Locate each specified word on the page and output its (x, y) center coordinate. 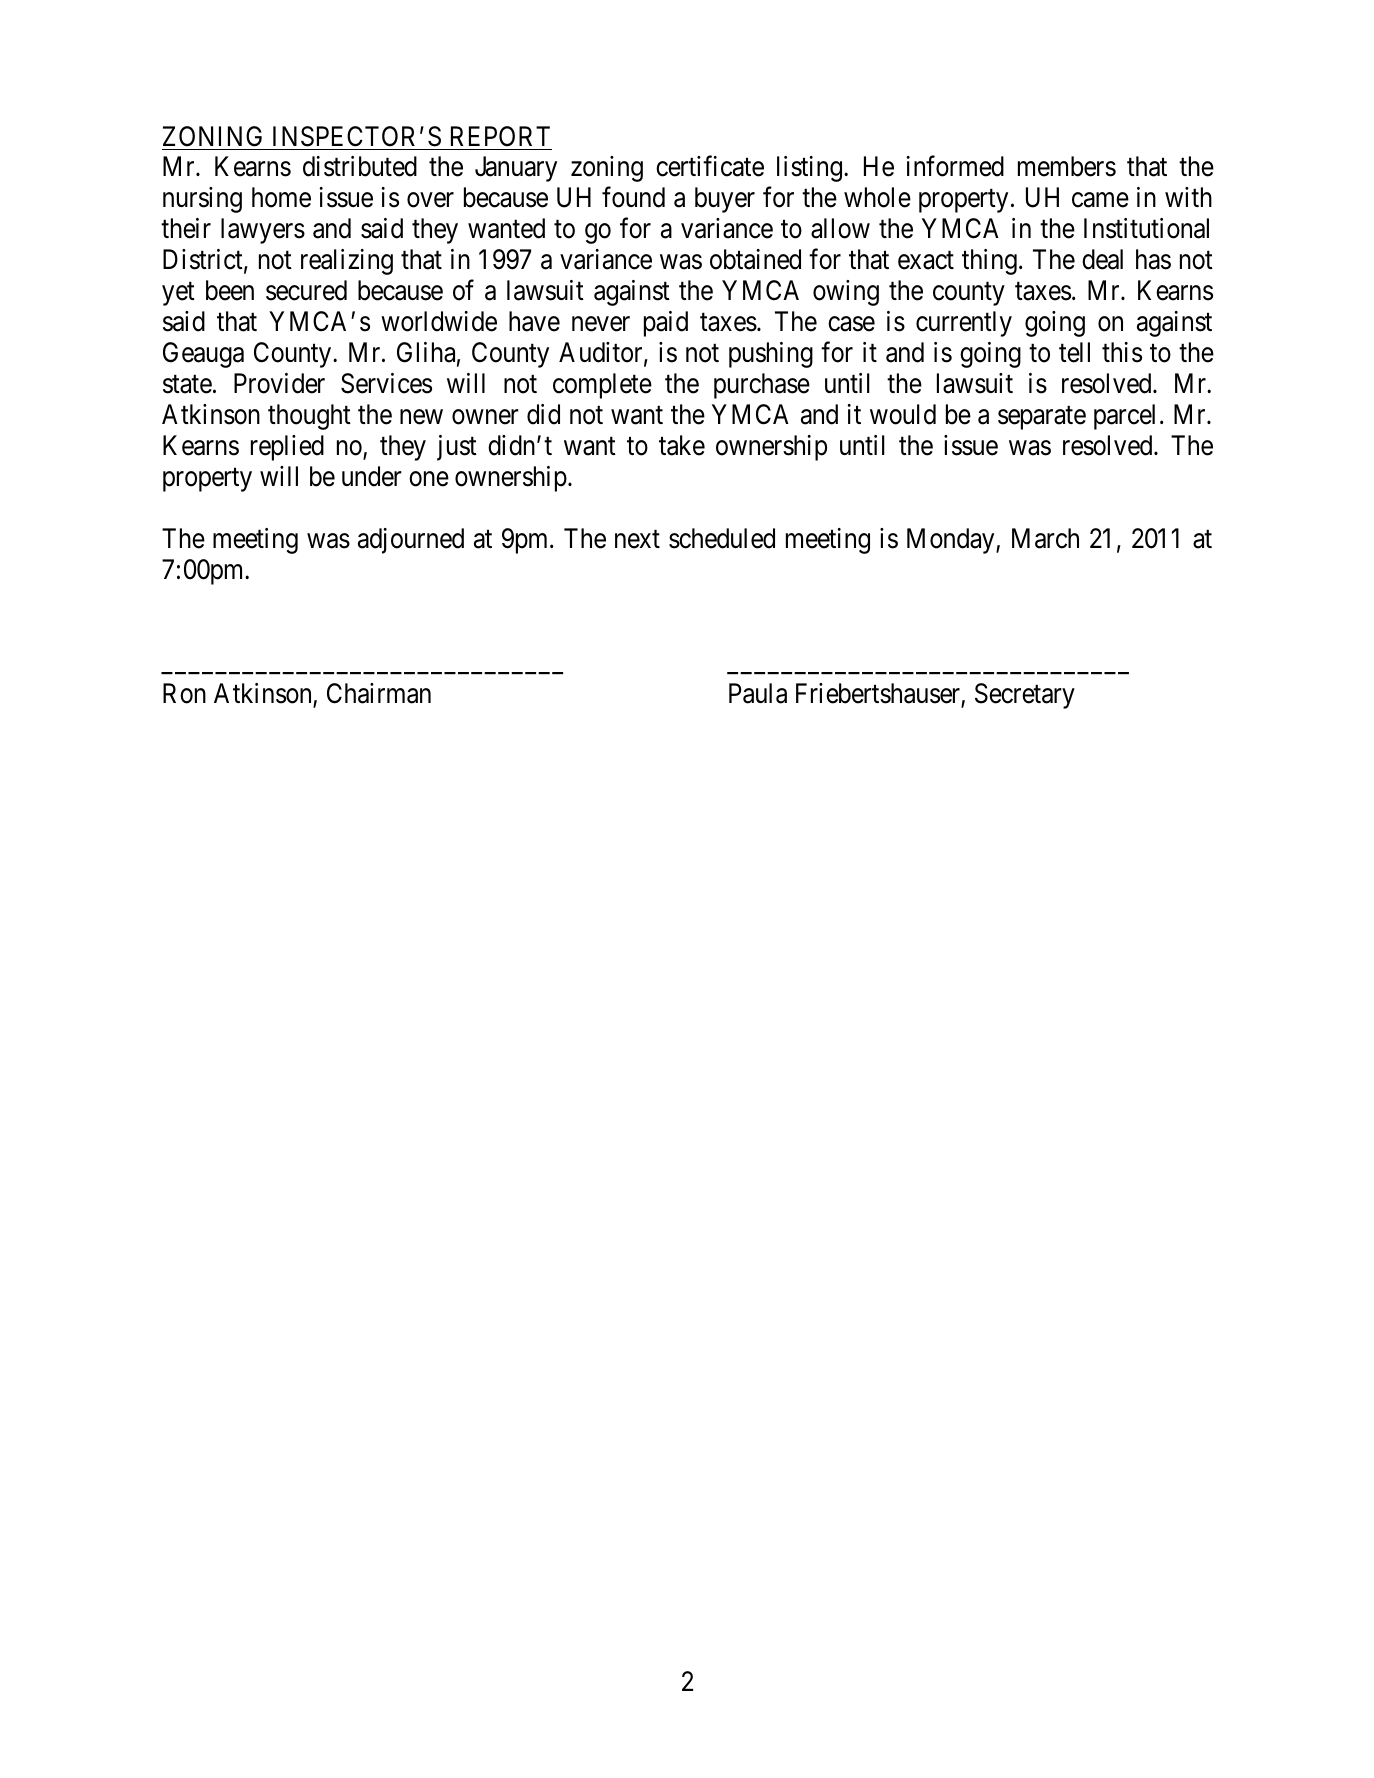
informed (955, 166)
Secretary (1025, 696)
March (1045, 538)
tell (1074, 352)
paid (666, 324)
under (372, 476)
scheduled (722, 538)
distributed (360, 166)
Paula (758, 693)
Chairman (379, 693)
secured (306, 290)
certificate (710, 166)
